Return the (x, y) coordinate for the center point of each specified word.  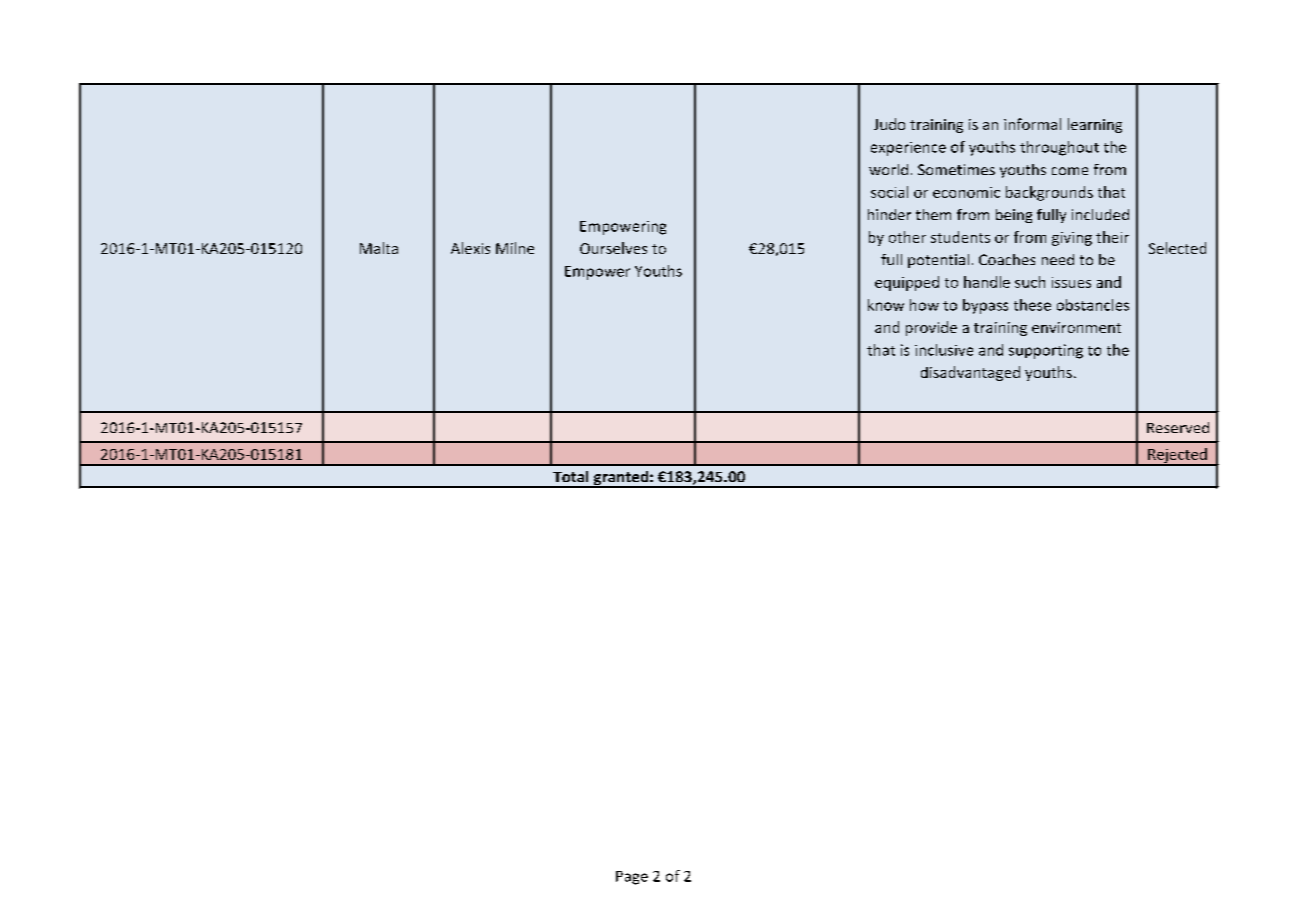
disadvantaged (970, 373)
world (888, 169)
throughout (1059, 148)
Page (632, 878)
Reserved (1178, 427)
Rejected (1177, 456)
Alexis (470, 248)
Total (570, 476)
